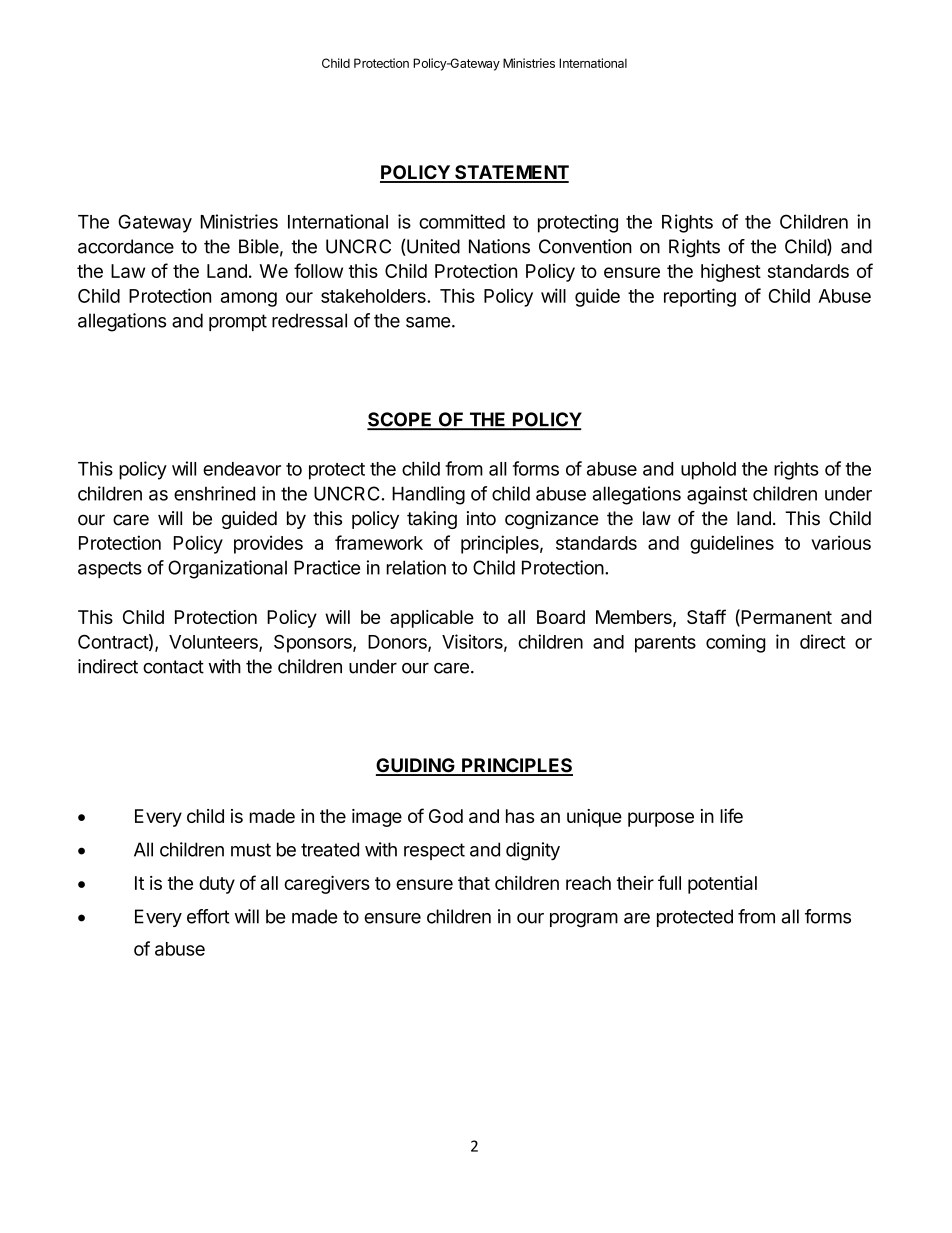  What do you see at coordinates (432, 619) in the screenshot?
I see `applicable` at bounding box center [432, 619].
